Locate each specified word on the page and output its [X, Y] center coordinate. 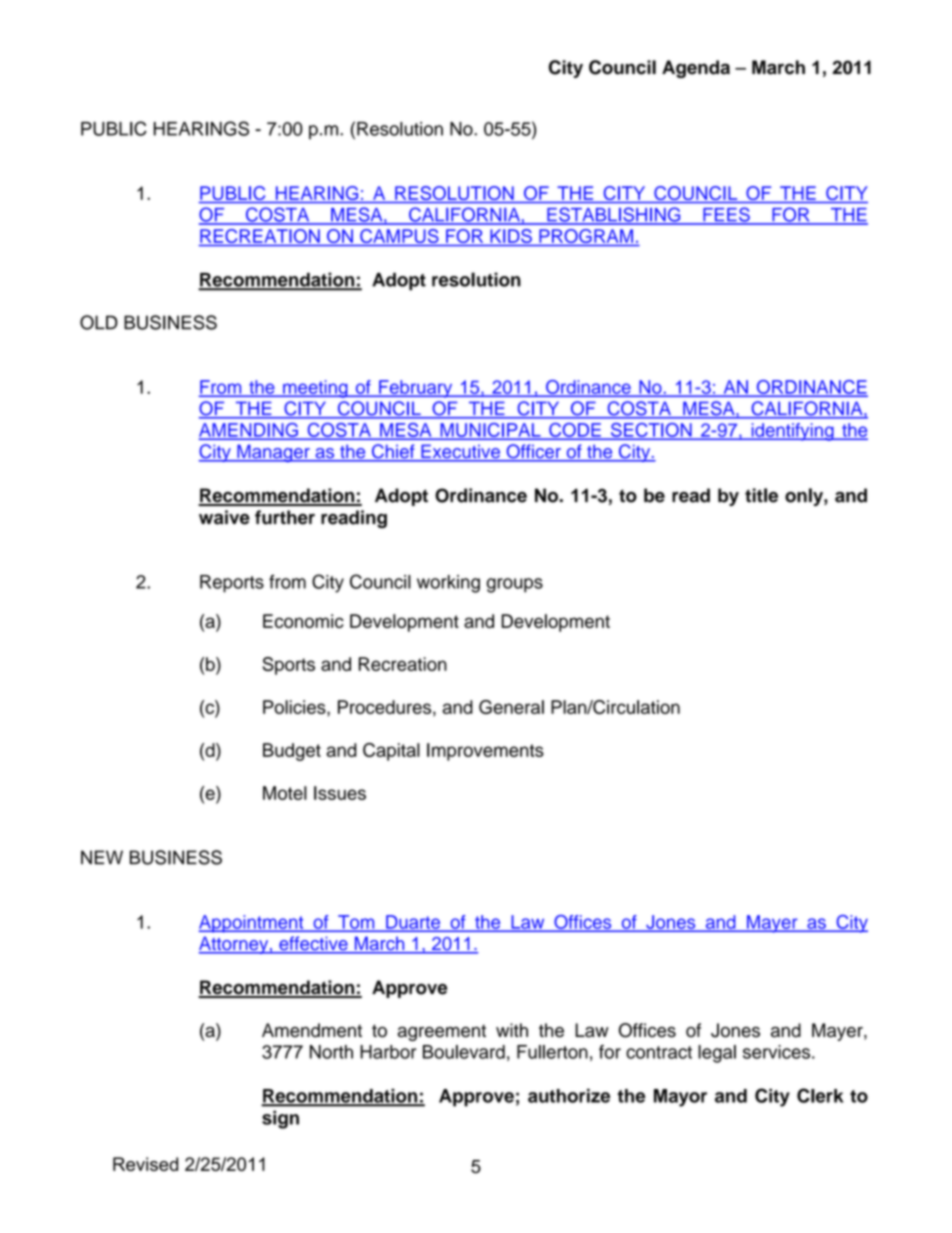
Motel [285, 793]
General [511, 707]
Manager [273, 453]
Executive [460, 452]
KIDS [511, 237]
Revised [145, 1164]
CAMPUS [399, 237]
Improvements [485, 752]
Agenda [696, 69]
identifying [792, 432]
